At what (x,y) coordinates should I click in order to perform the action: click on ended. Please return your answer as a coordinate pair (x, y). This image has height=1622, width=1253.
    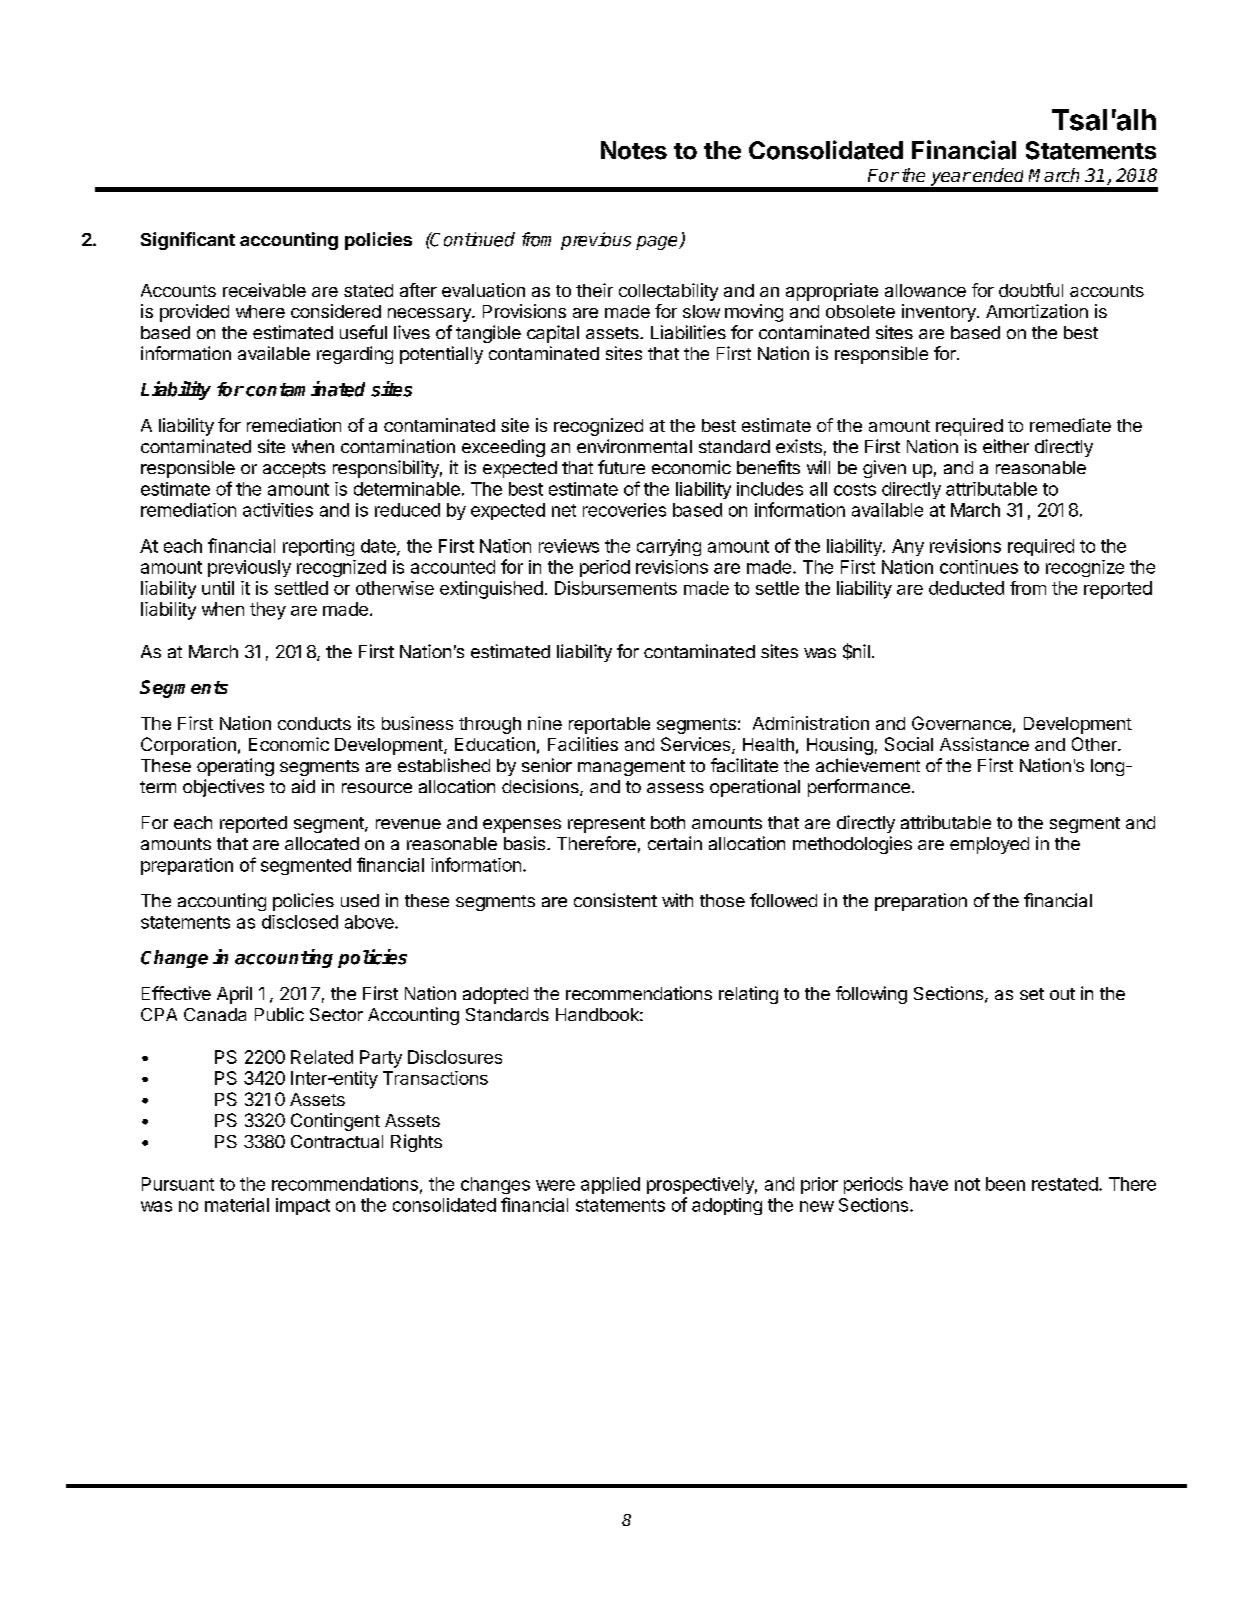
    Looking at the image, I should click on (998, 175).
